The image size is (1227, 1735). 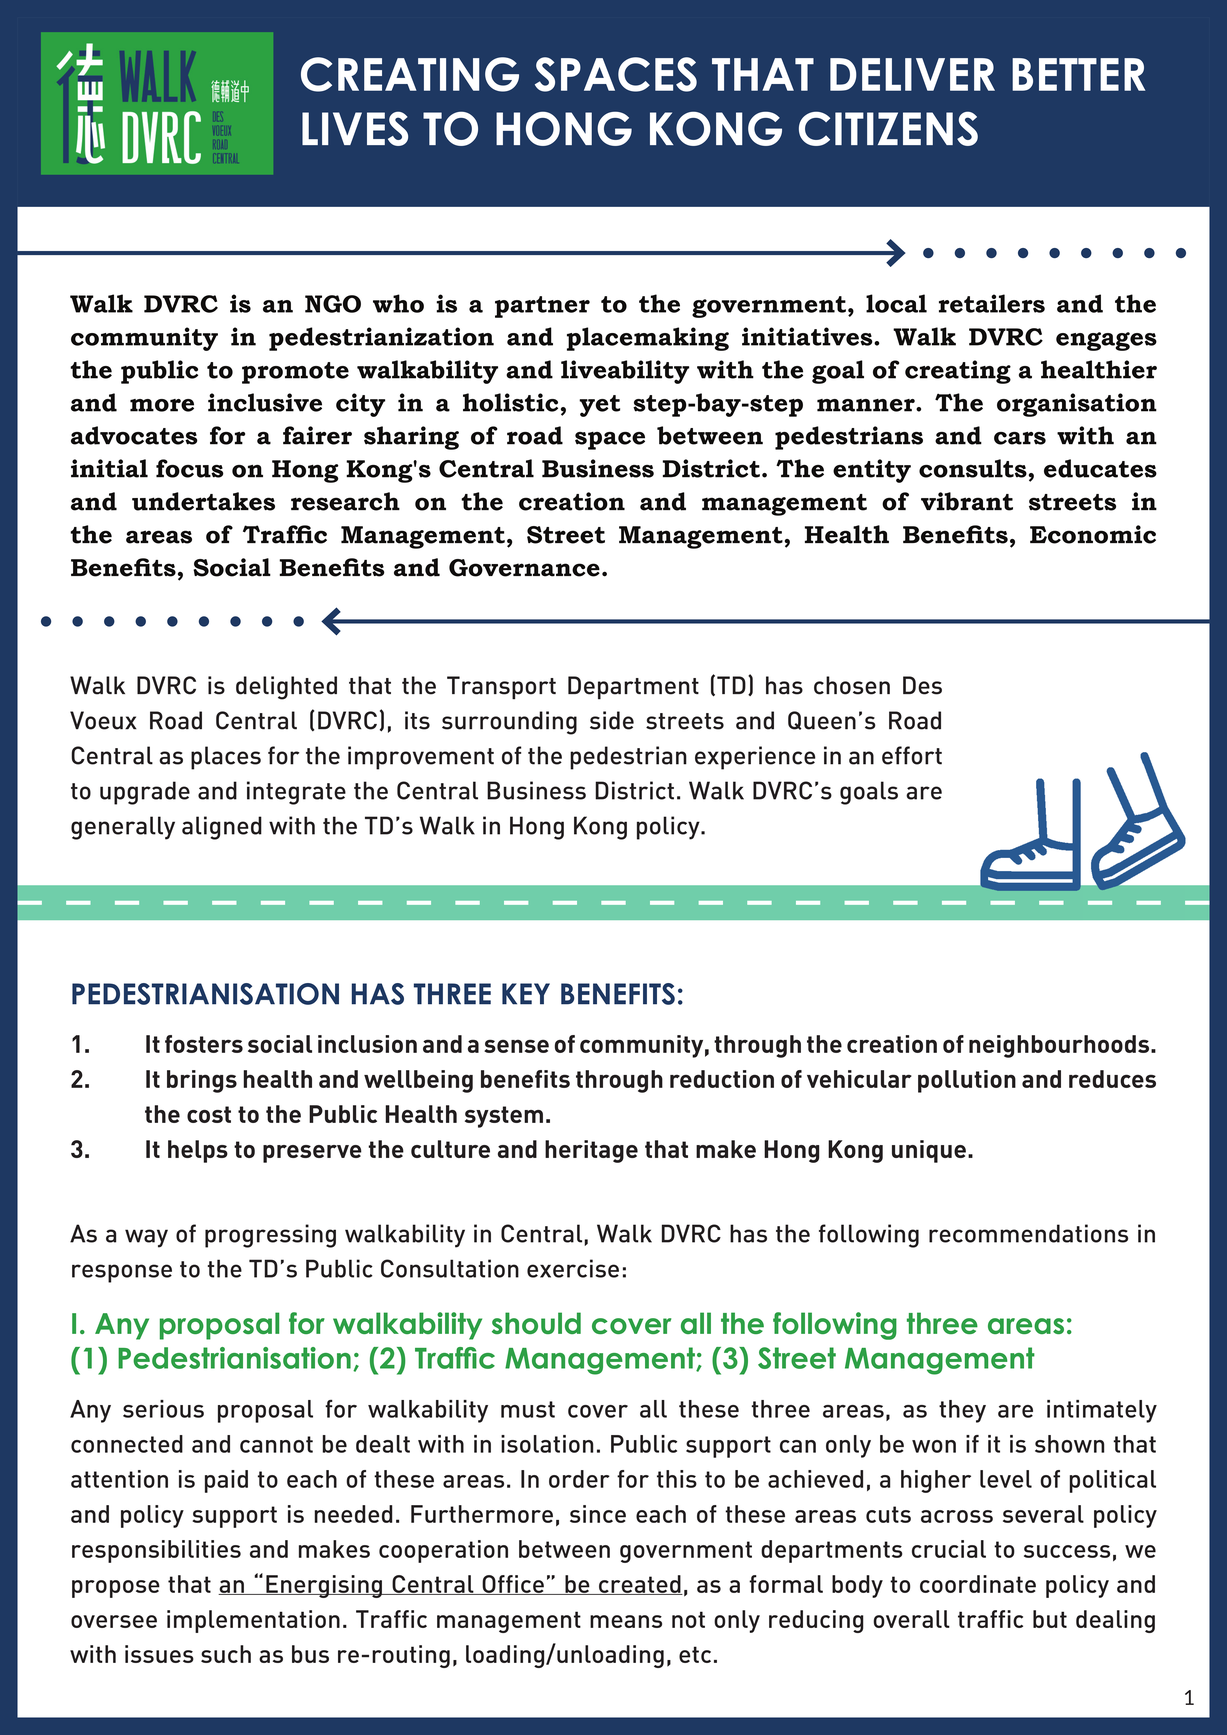 I want to click on yet, so click(x=599, y=406).
